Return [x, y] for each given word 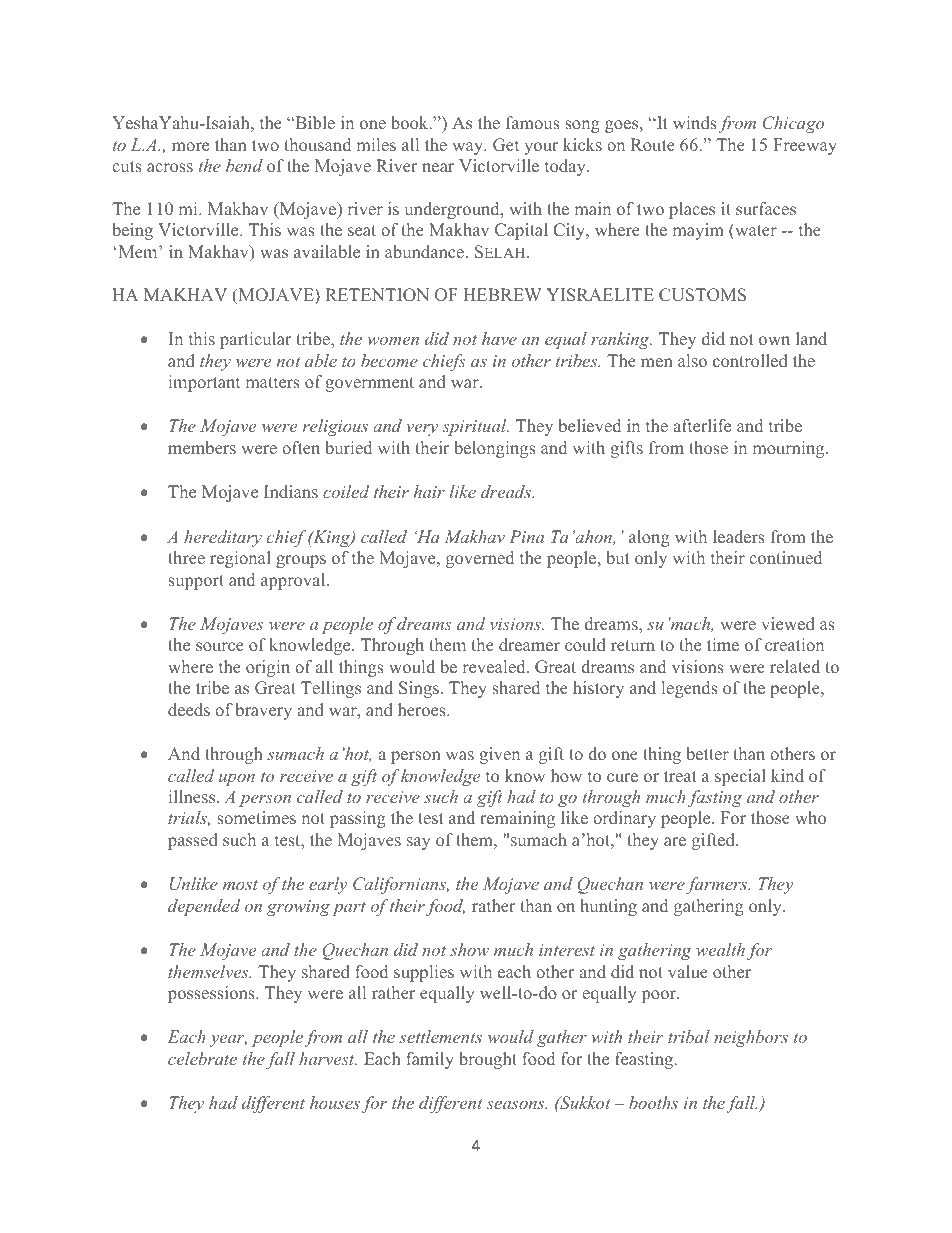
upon [237, 780]
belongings [495, 449]
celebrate [202, 1058]
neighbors [751, 1038]
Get [506, 145]
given [499, 755]
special [740, 777]
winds [695, 122]
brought [488, 1060]
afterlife [702, 425]
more [190, 146]
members [202, 447]
